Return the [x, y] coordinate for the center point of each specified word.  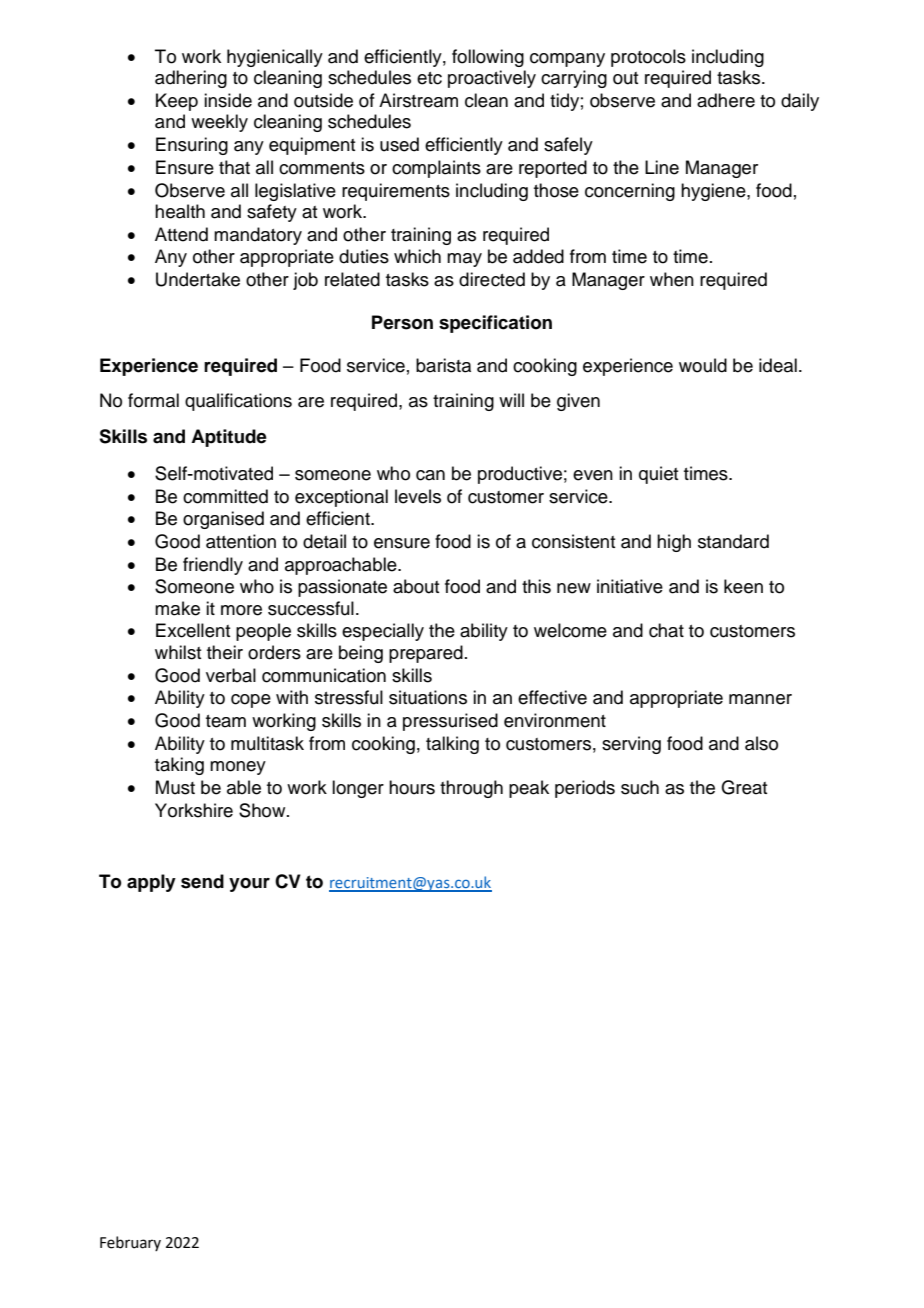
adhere [726, 100]
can [430, 475]
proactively [492, 79]
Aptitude [229, 438]
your [249, 885]
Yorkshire [194, 810]
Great [744, 787]
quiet [658, 475]
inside [228, 100]
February [130, 1243]
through [471, 789]
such [640, 787]
